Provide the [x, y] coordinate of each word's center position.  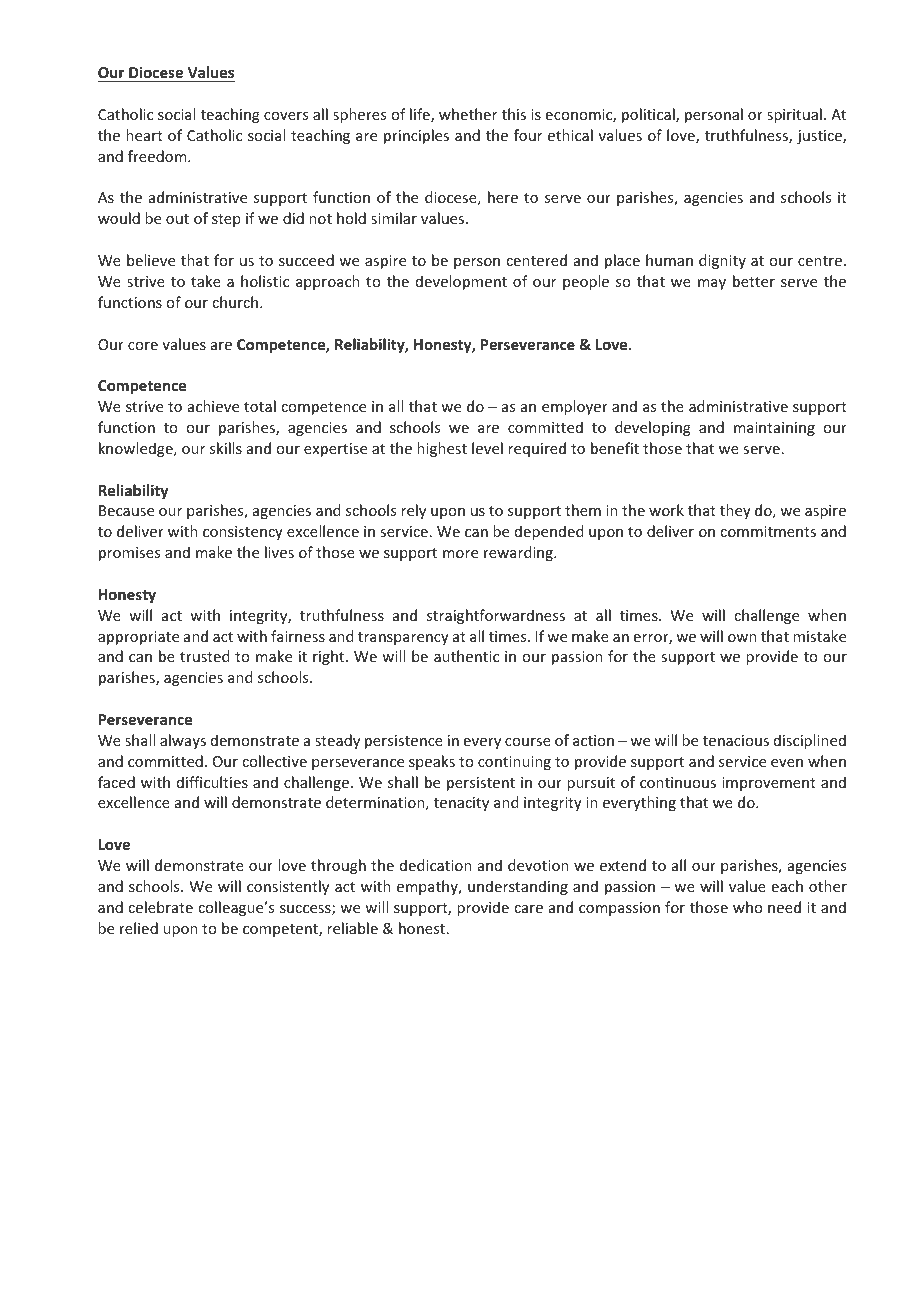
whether [468, 114]
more [460, 554]
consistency [243, 533]
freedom [158, 156]
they [735, 511]
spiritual [794, 115]
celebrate [160, 907]
